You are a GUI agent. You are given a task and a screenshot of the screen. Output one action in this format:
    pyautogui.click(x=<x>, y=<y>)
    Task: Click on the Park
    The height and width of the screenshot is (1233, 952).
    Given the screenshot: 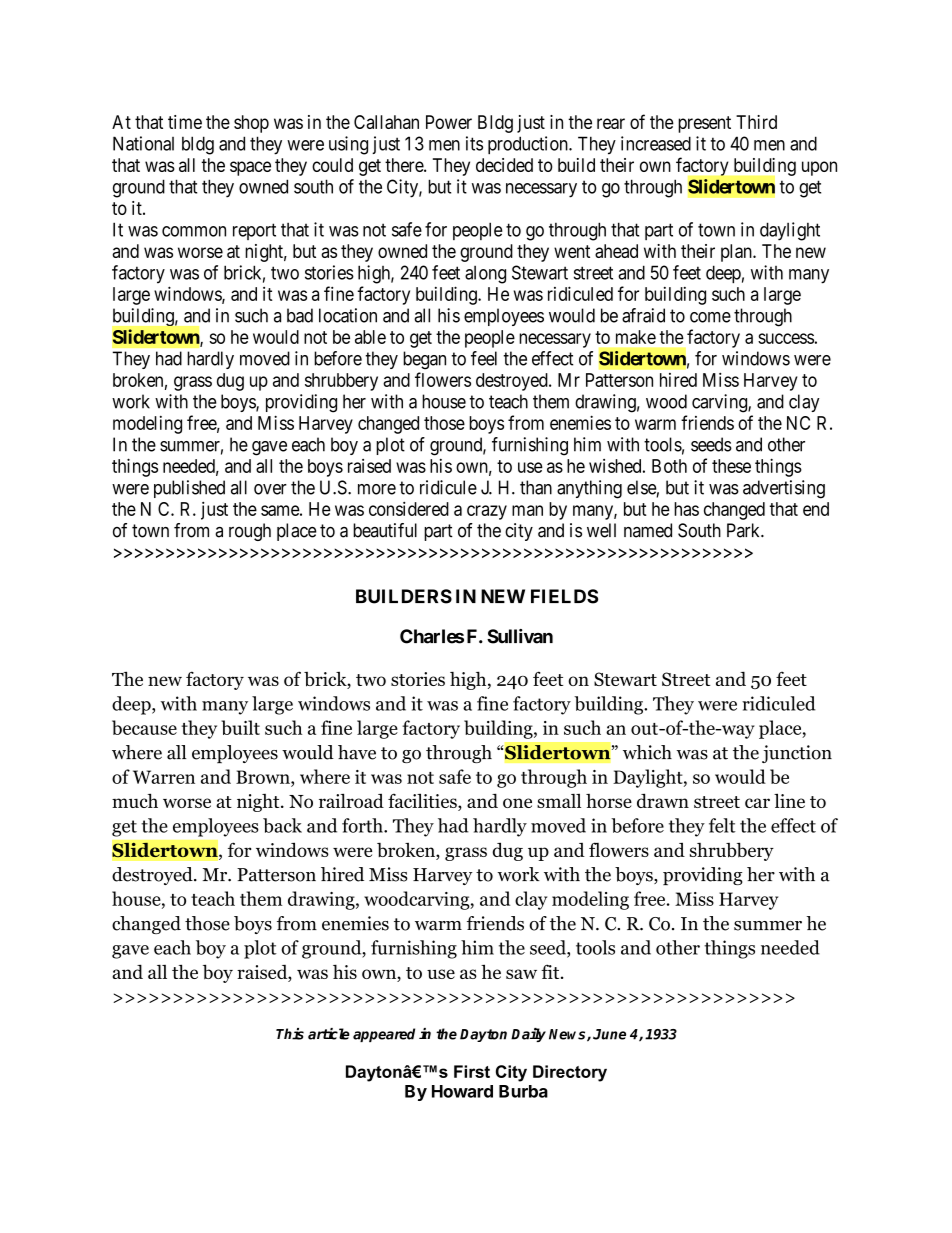 What is the action you would take?
    pyautogui.click(x=745, y=530)
